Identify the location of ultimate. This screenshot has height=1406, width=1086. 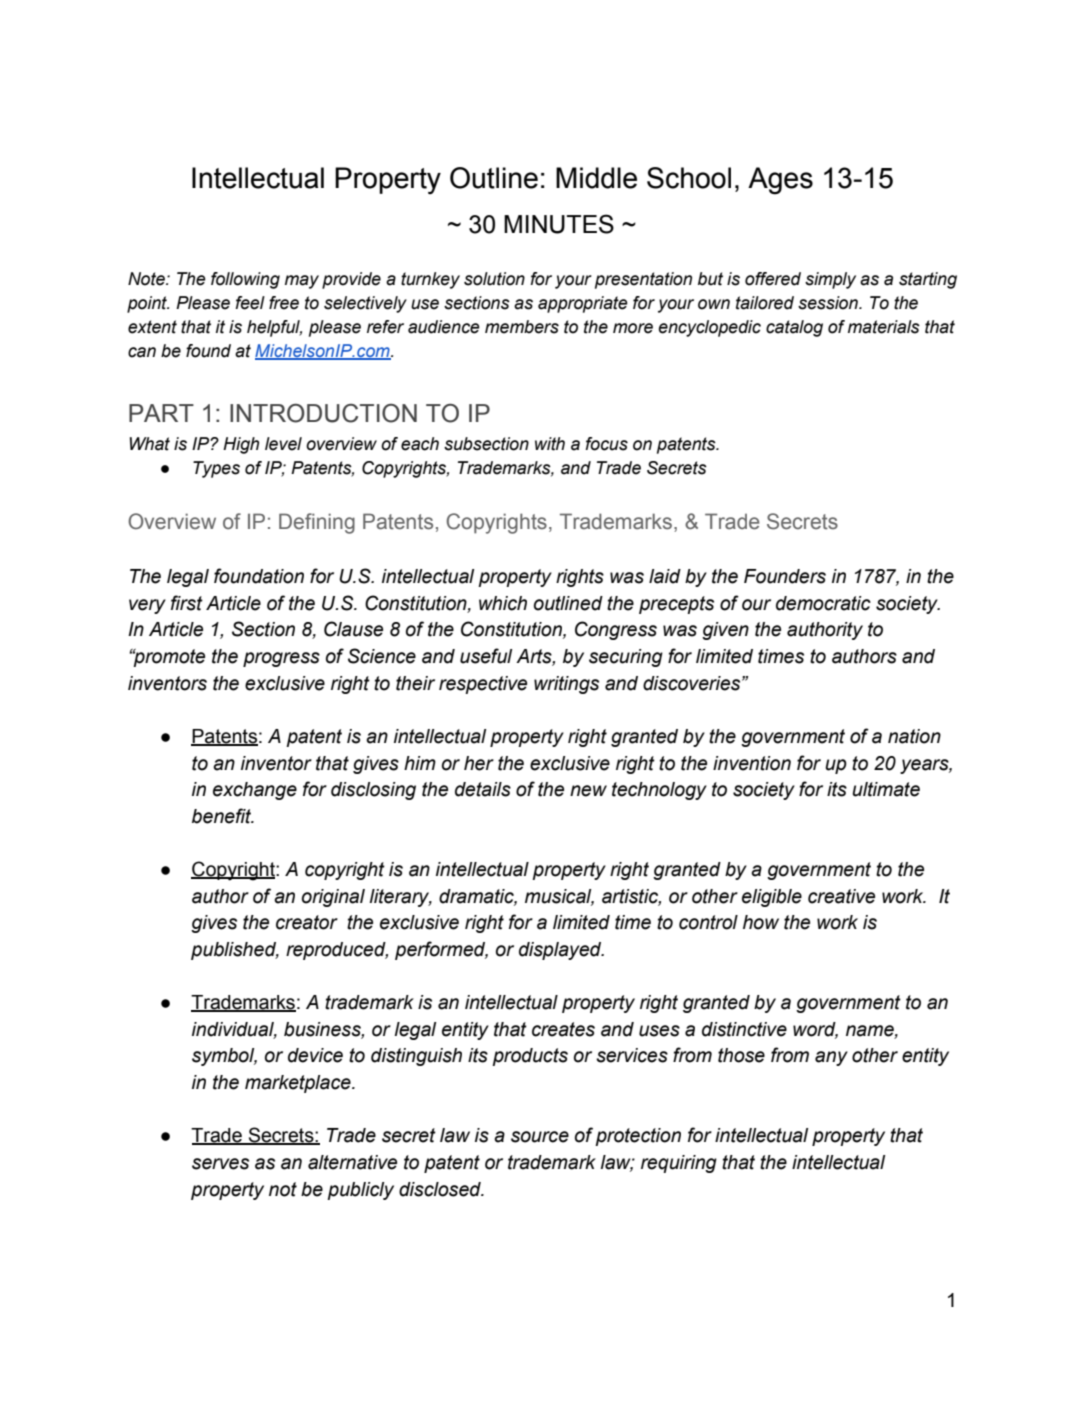
(886, 789).
